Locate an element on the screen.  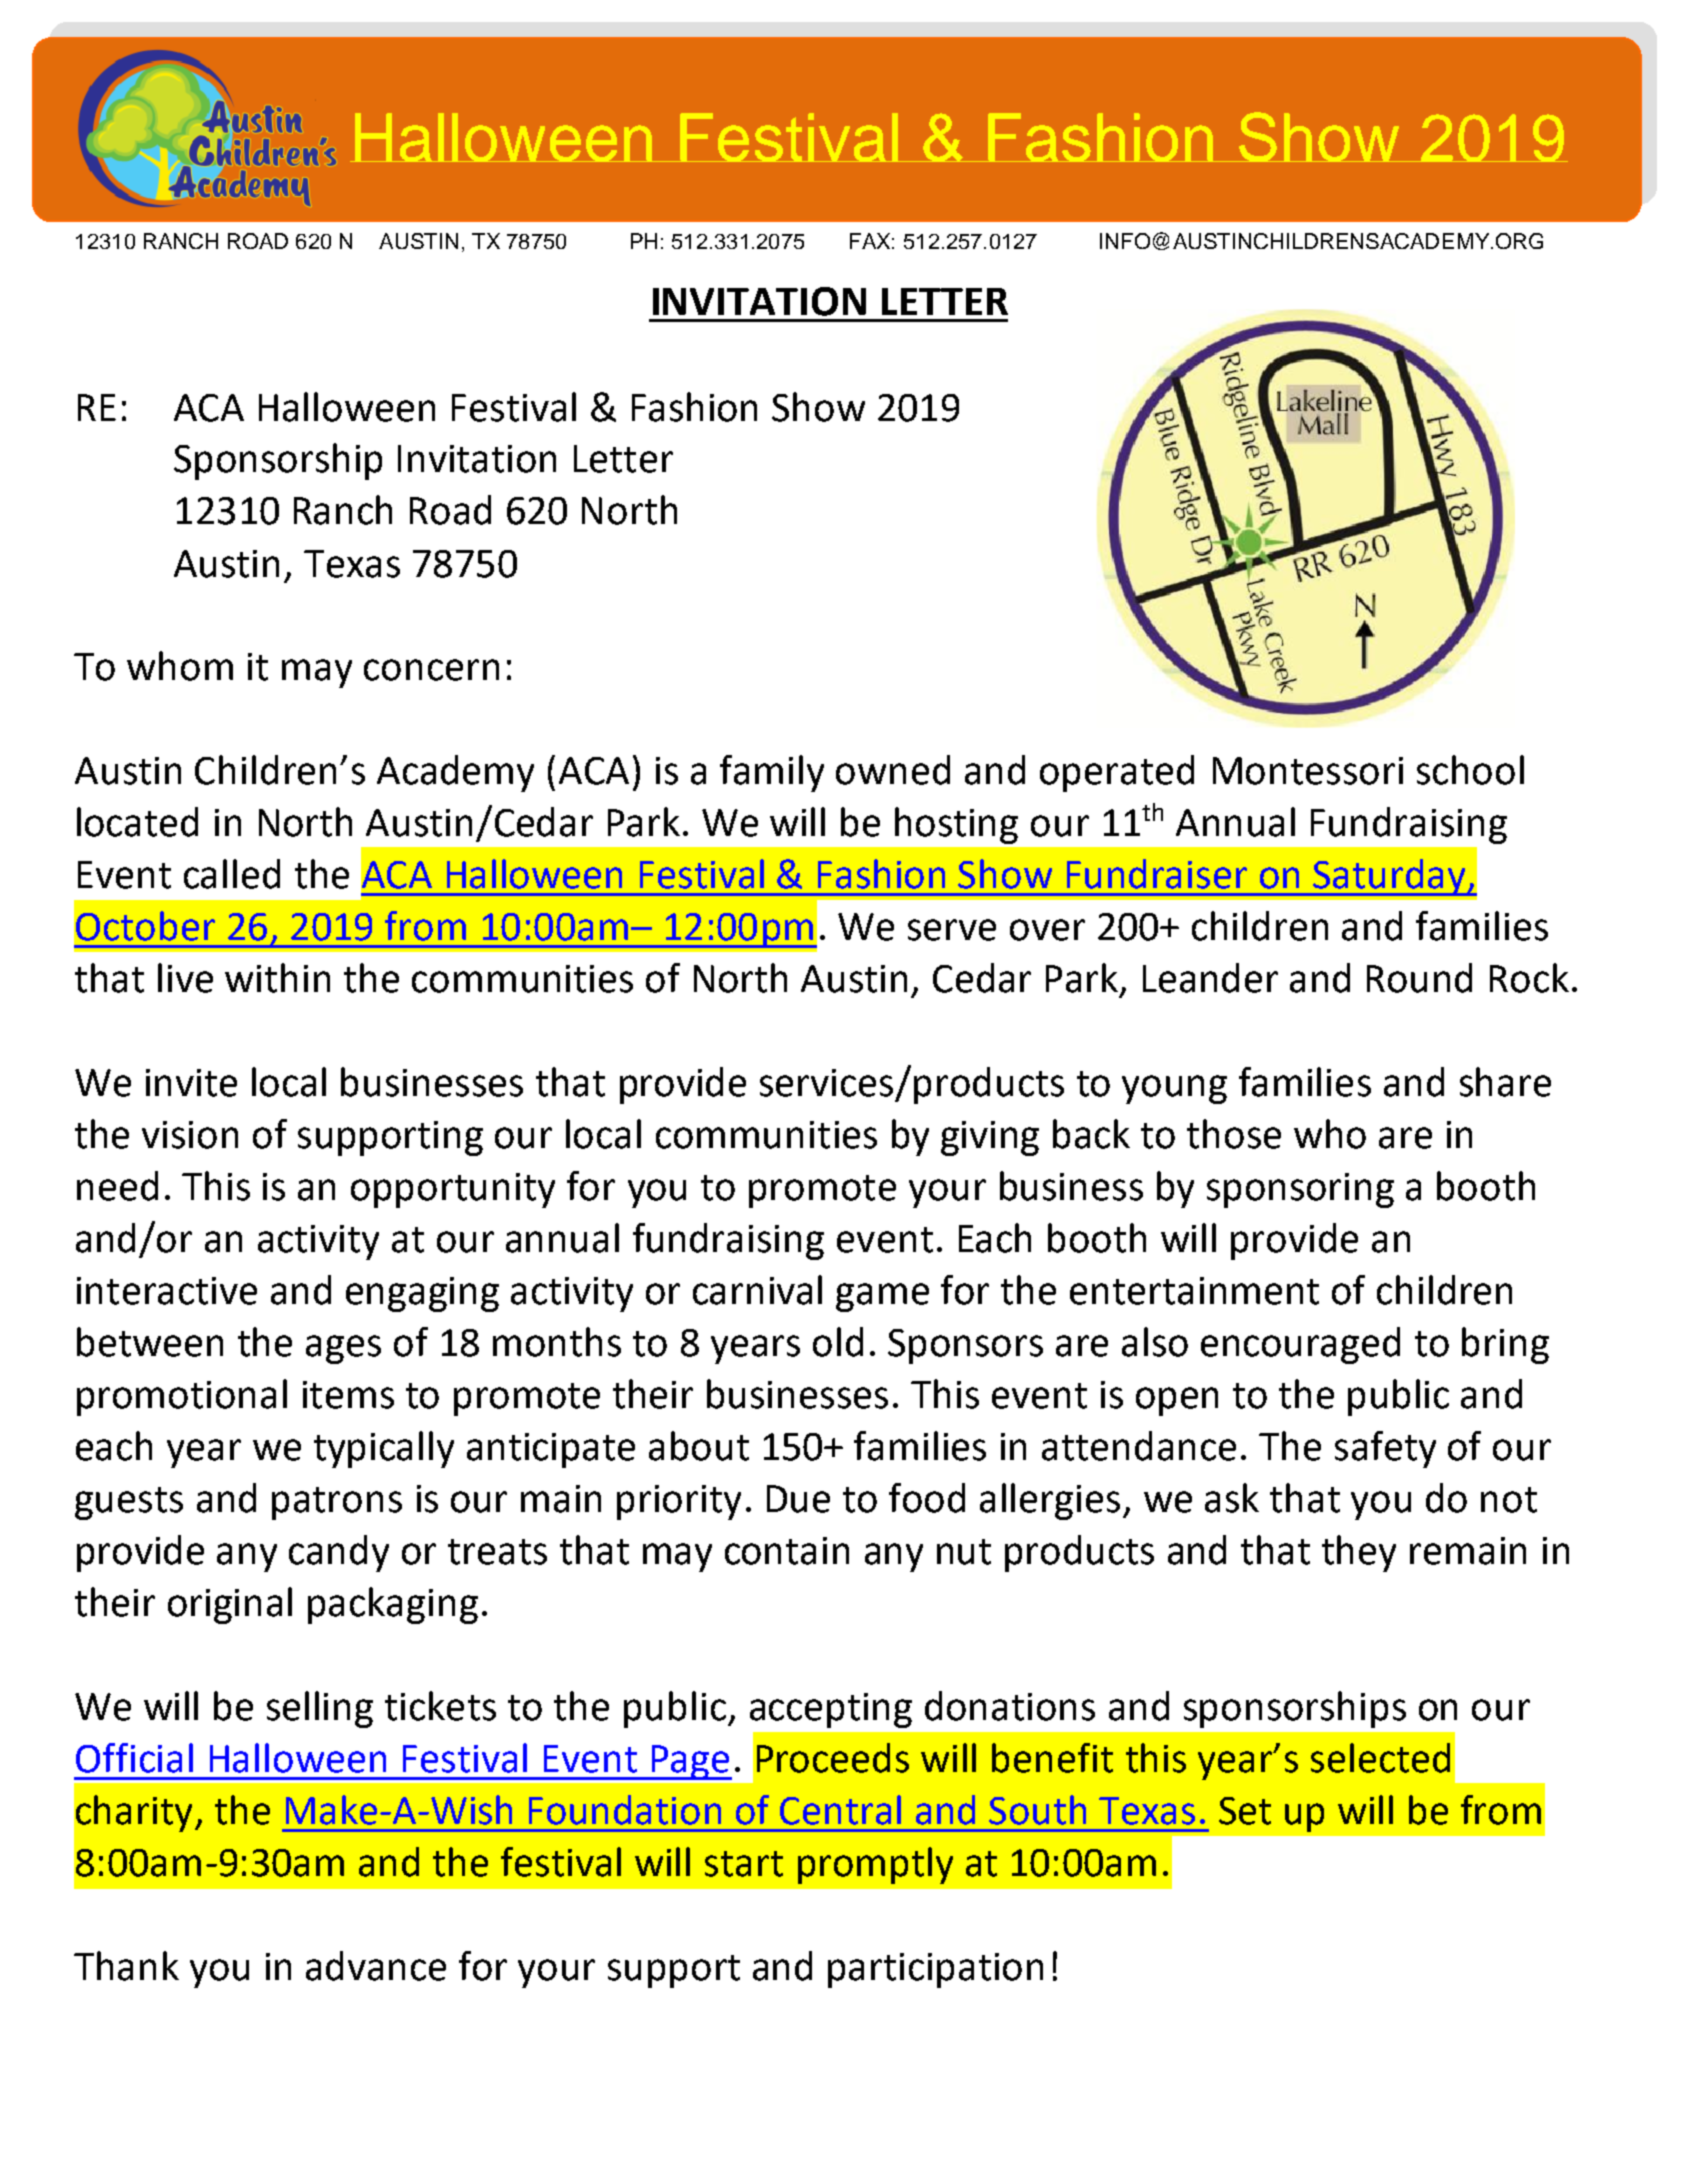
serve is located at coordinates (952, 930).
